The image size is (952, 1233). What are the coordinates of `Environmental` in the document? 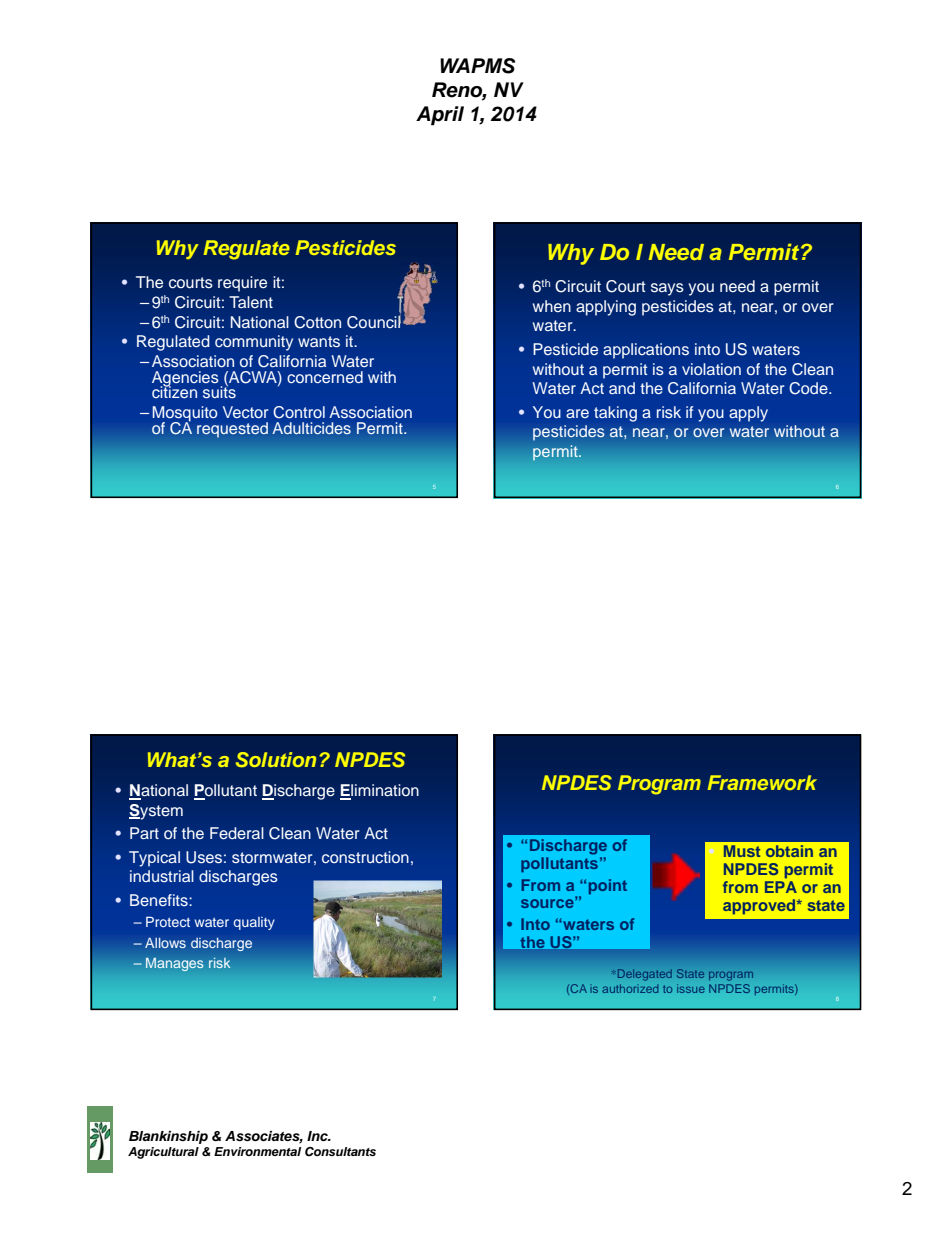 It's located at (257, 1151).
